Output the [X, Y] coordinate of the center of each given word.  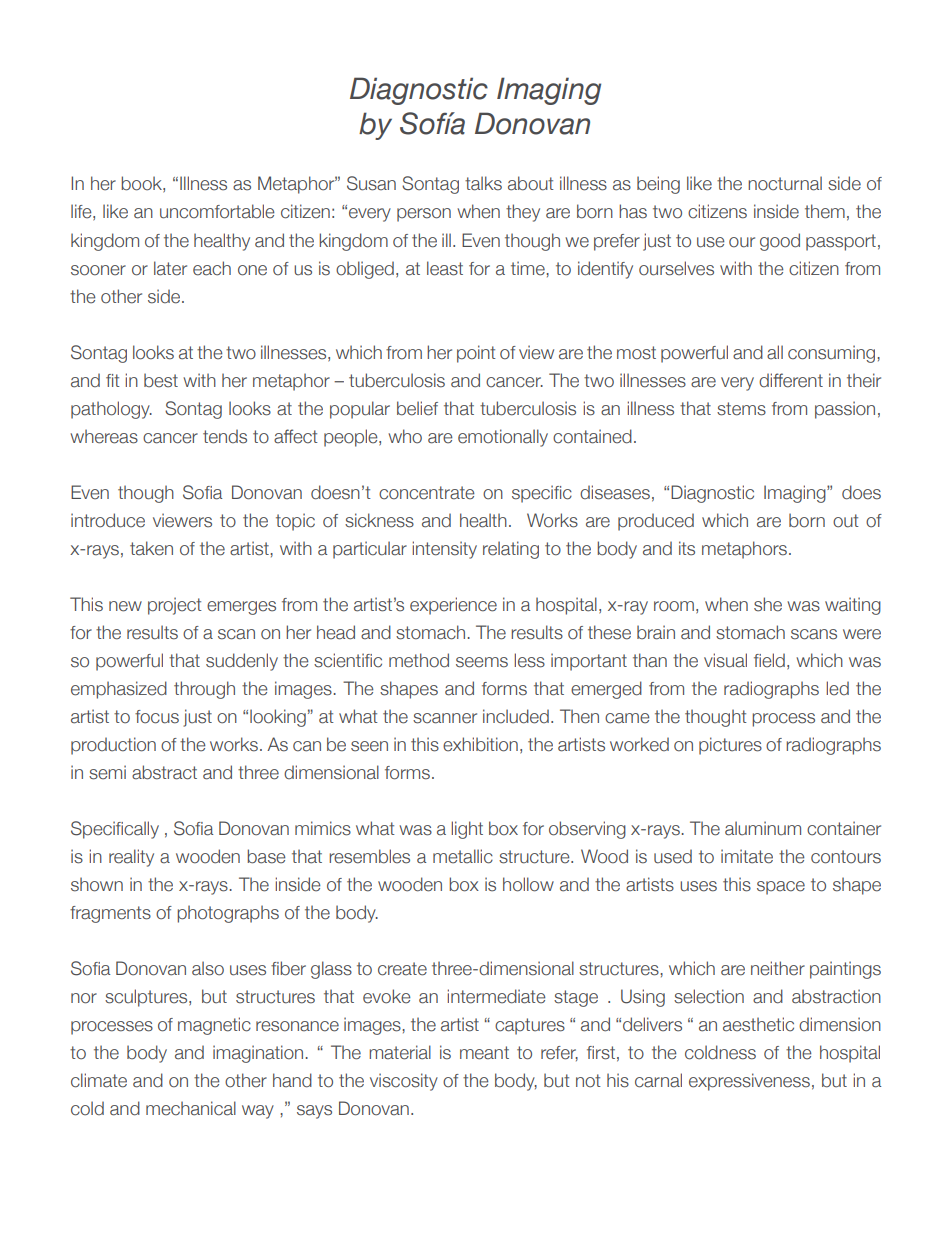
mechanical [191, 1108]
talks [483, 183]
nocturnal [785, 183]
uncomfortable [217, 211]
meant [484, 1053]
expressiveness [749, 1082]
